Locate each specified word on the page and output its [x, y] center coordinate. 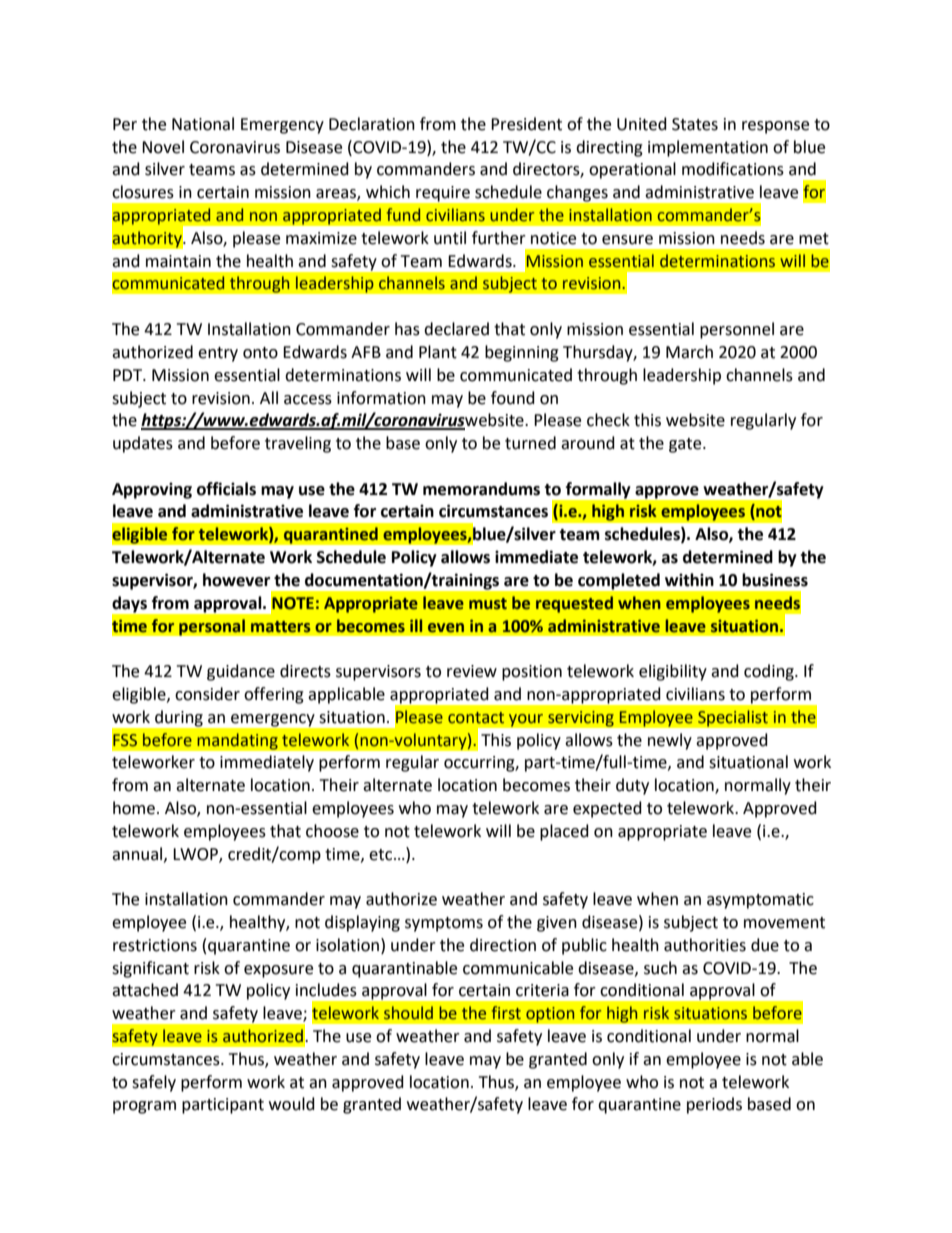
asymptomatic [760, 901]
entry [218, 354]
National [203, 124]
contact [476, 718]
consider [207, 694]
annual [138, 854]
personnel [737, 330]
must [488, 604]
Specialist [733, 718]
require [443, 194]
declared [456, 329]
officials [226, 489]
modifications [733, 169]
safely [154, 1083]
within [689, 580]
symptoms [444, 924]
